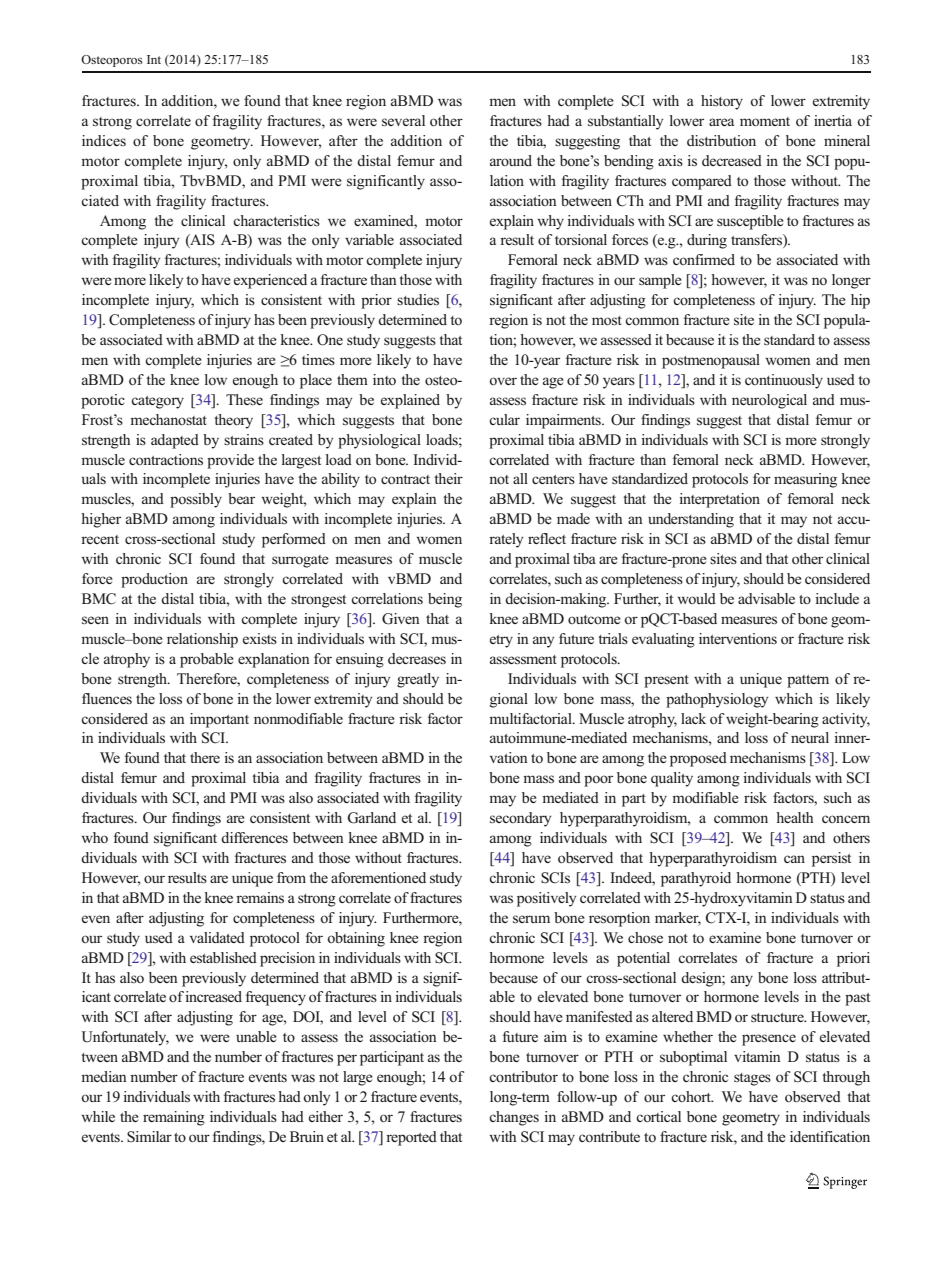 Image resolution: width=952 pixels, height=1265 pixels. What do you see at coordinates (531, 919) in the image?
I see `serum` at bounding box center [531, 919].
